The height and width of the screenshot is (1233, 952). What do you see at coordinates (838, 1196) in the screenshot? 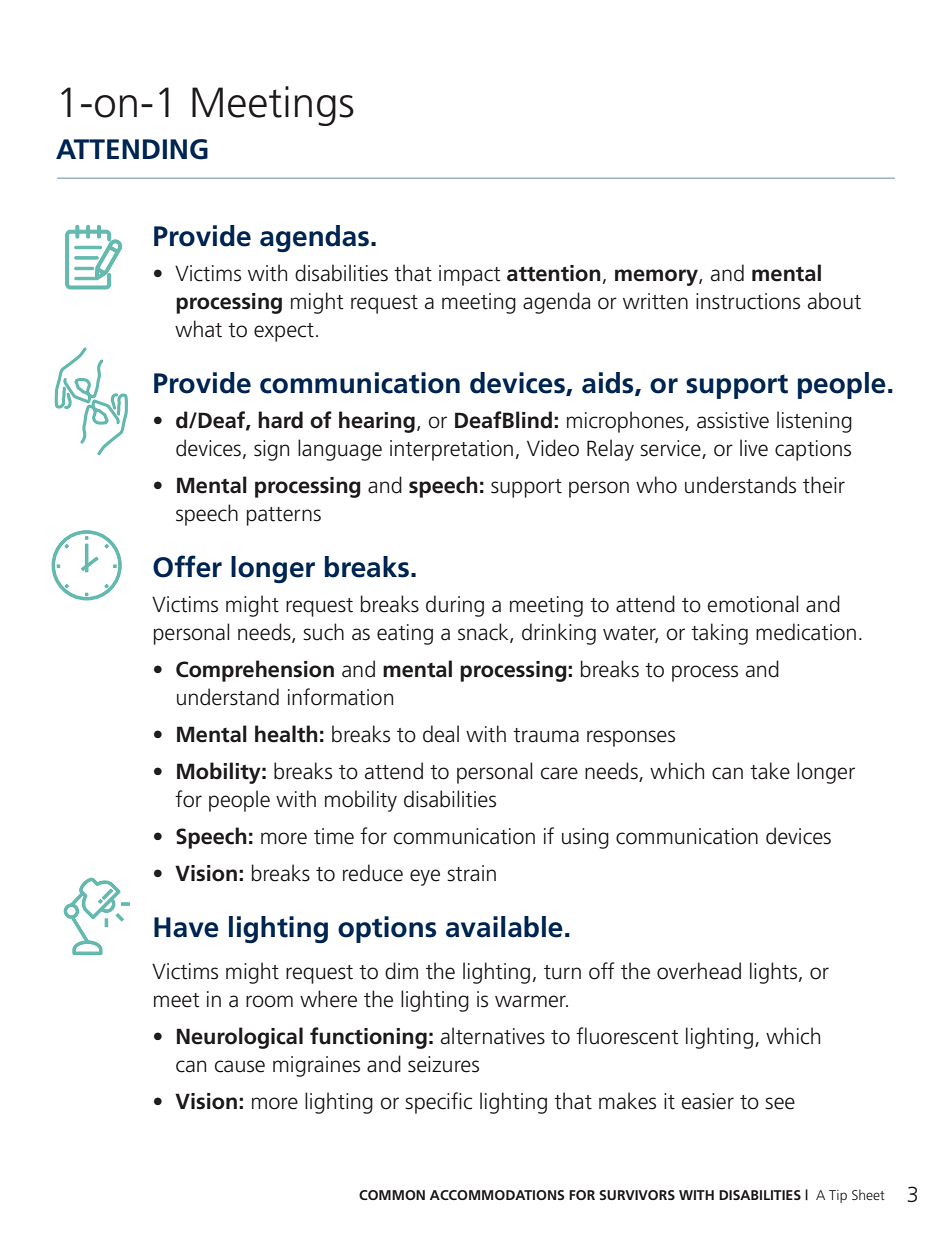
I see `Tip` at bounding box center [838, 1196].
